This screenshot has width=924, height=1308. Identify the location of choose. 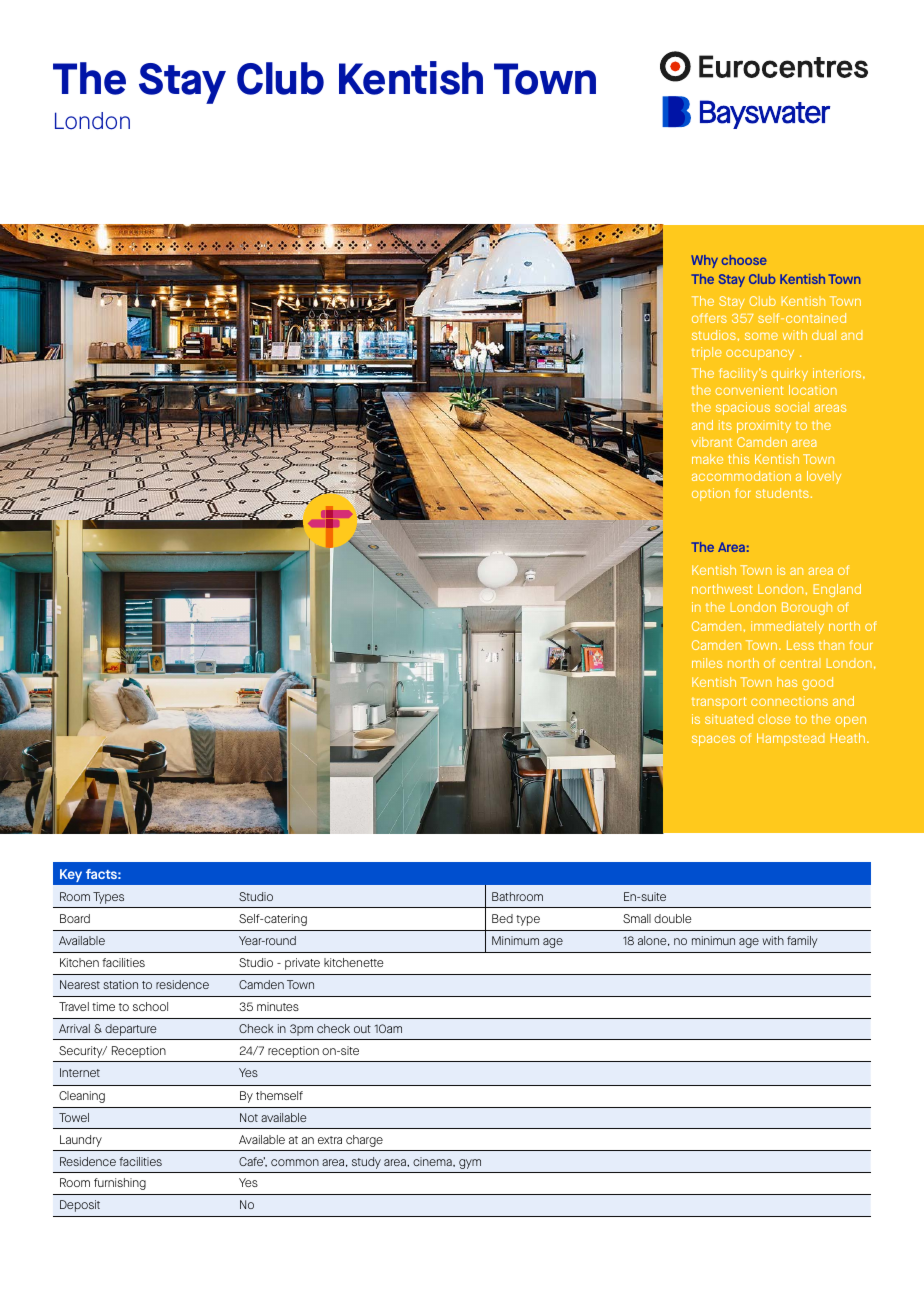
(744, 260).
